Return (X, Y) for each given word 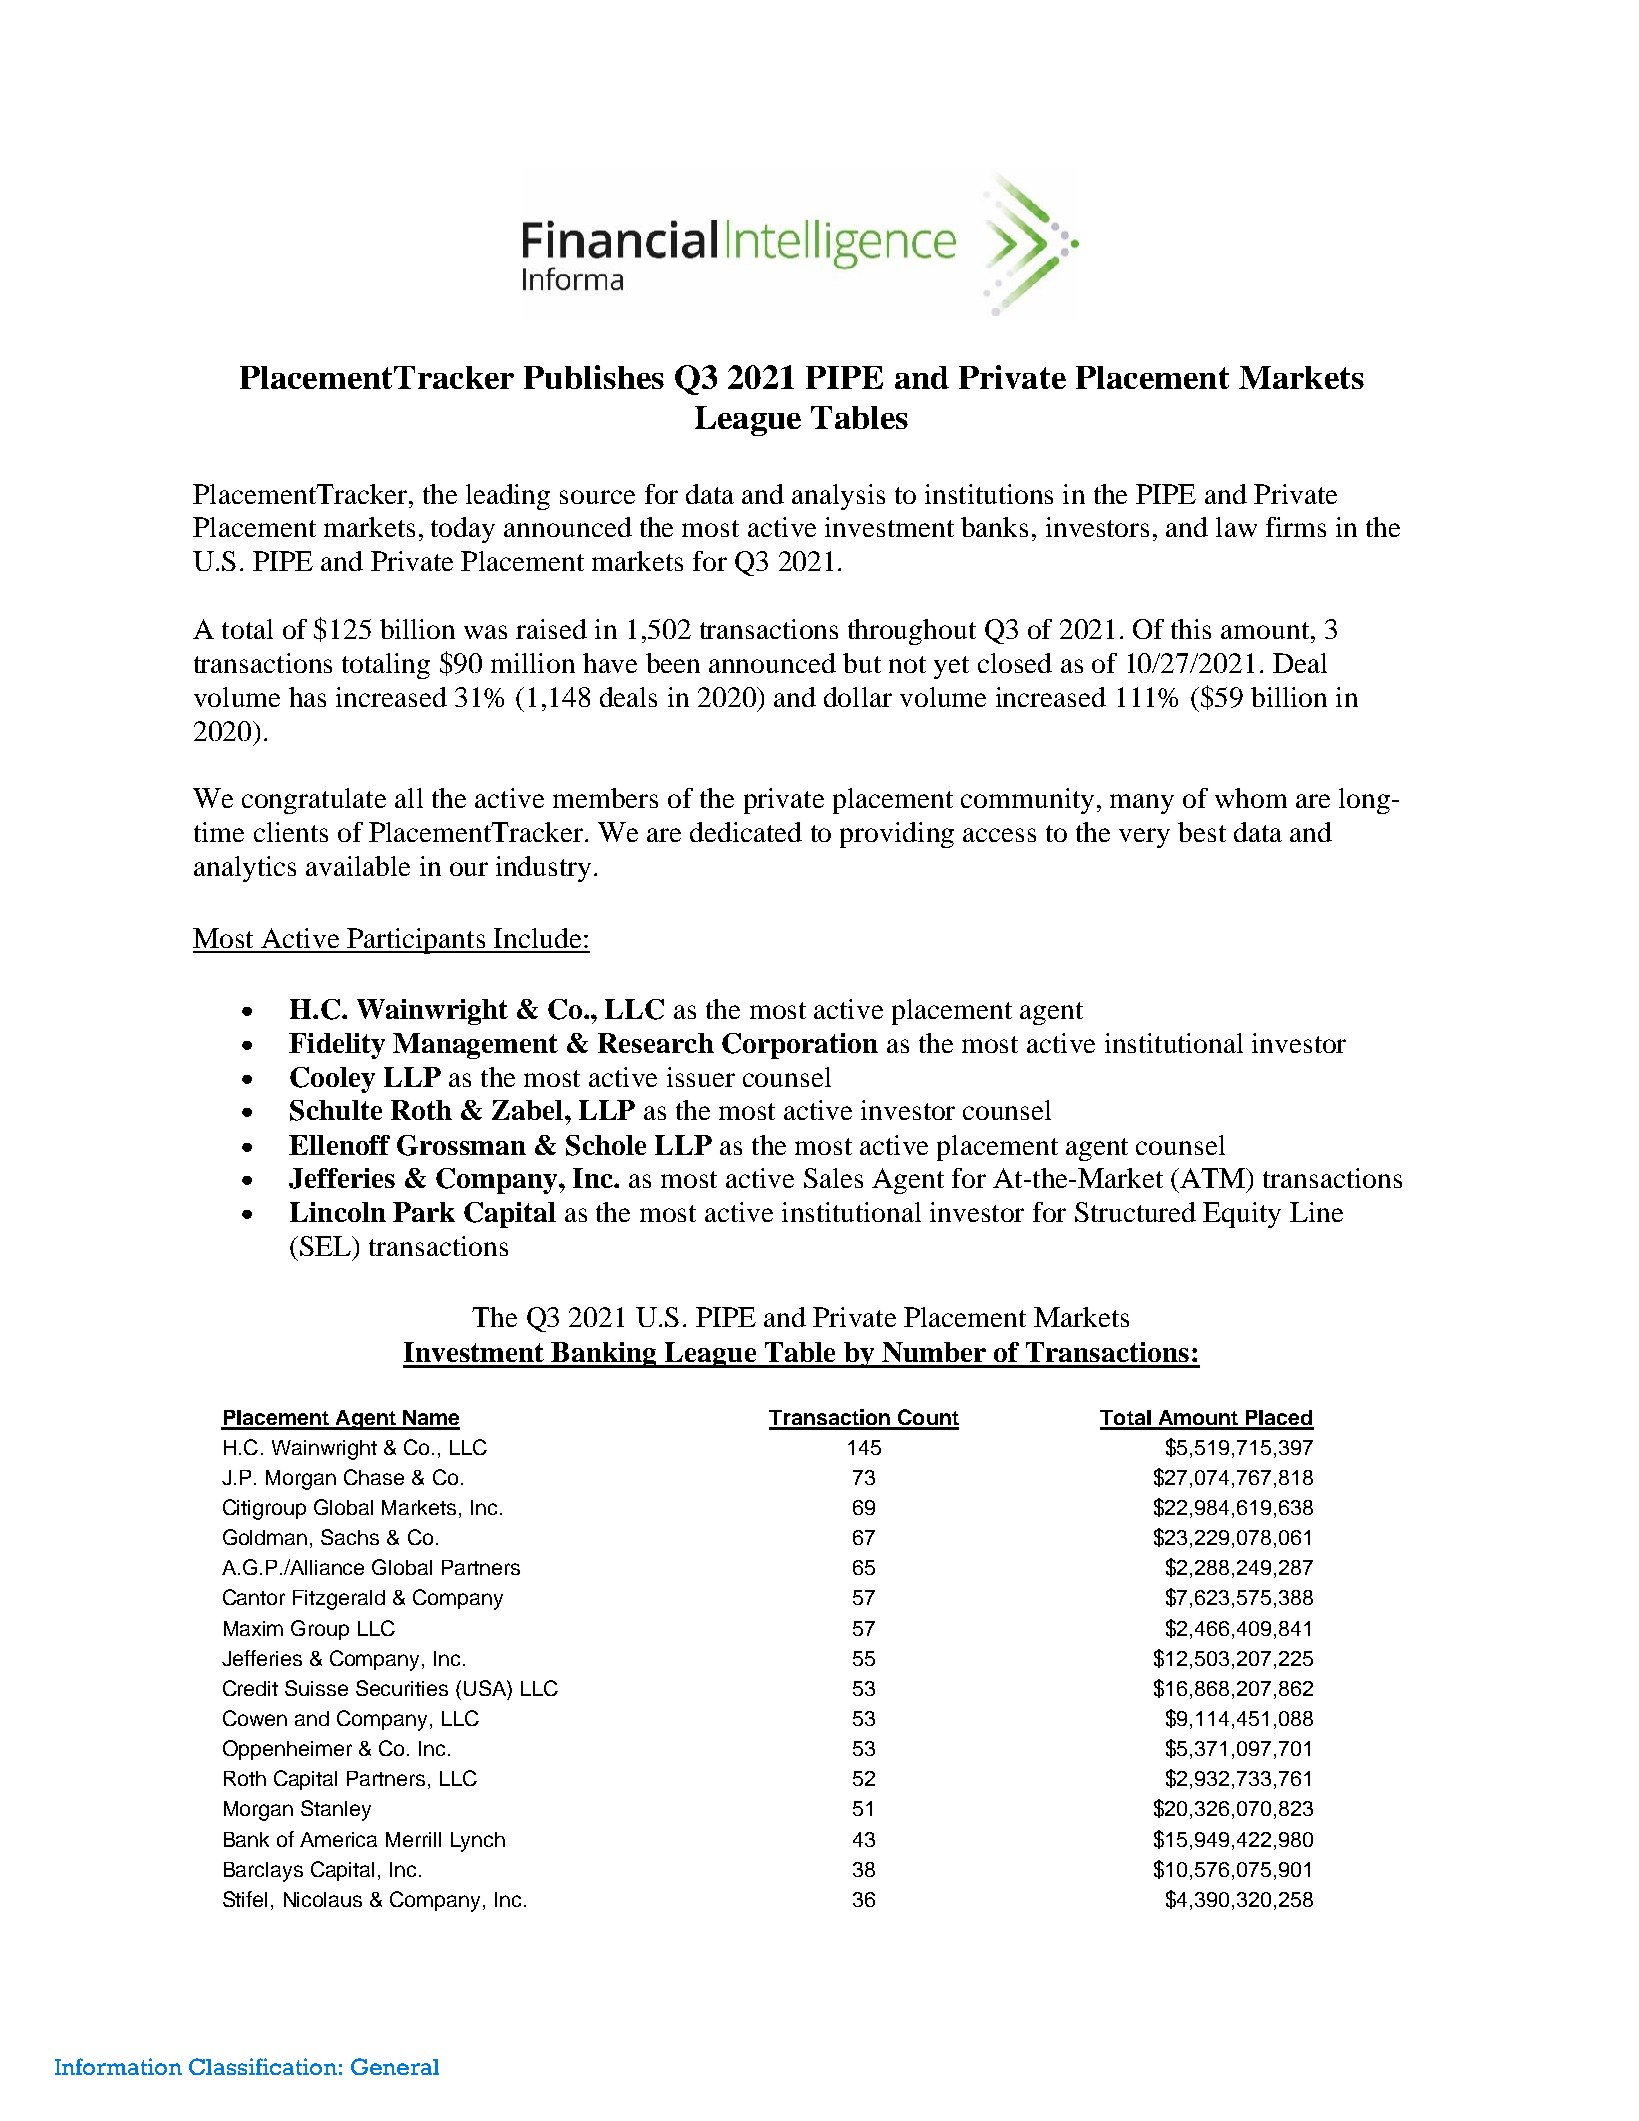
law (1236, 527)
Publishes (594, 377)
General (395, 2066)
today (463, 530)
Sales (833, 1178)
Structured (1135, 1212)
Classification (263, 2066)
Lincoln (338, 1212)
